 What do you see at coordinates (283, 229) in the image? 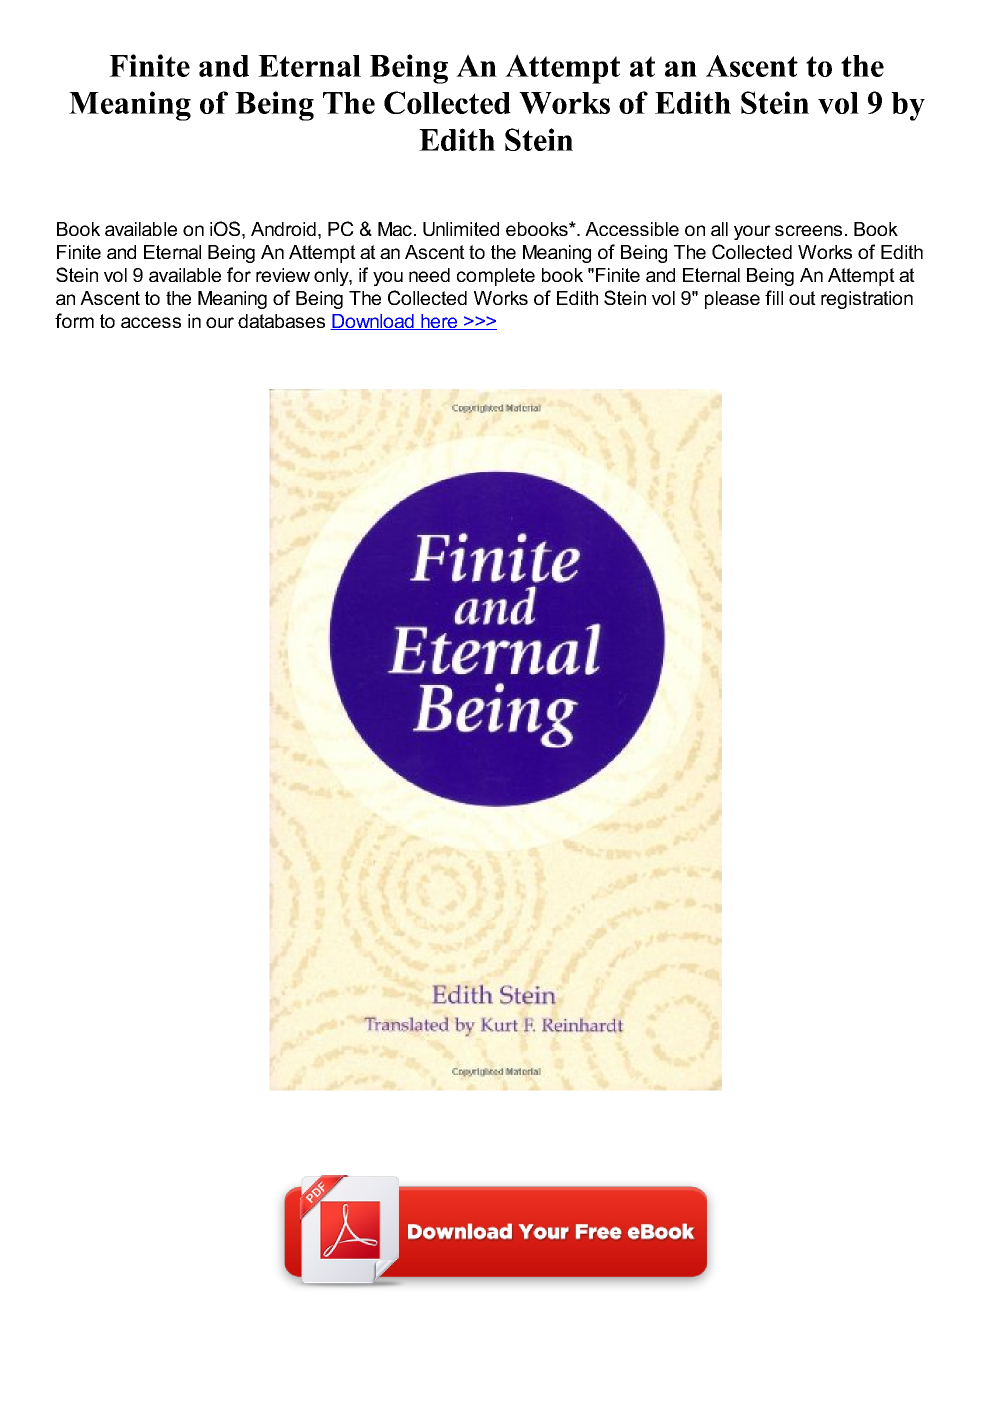
I see `Android` at bounding box center [283, 229].
